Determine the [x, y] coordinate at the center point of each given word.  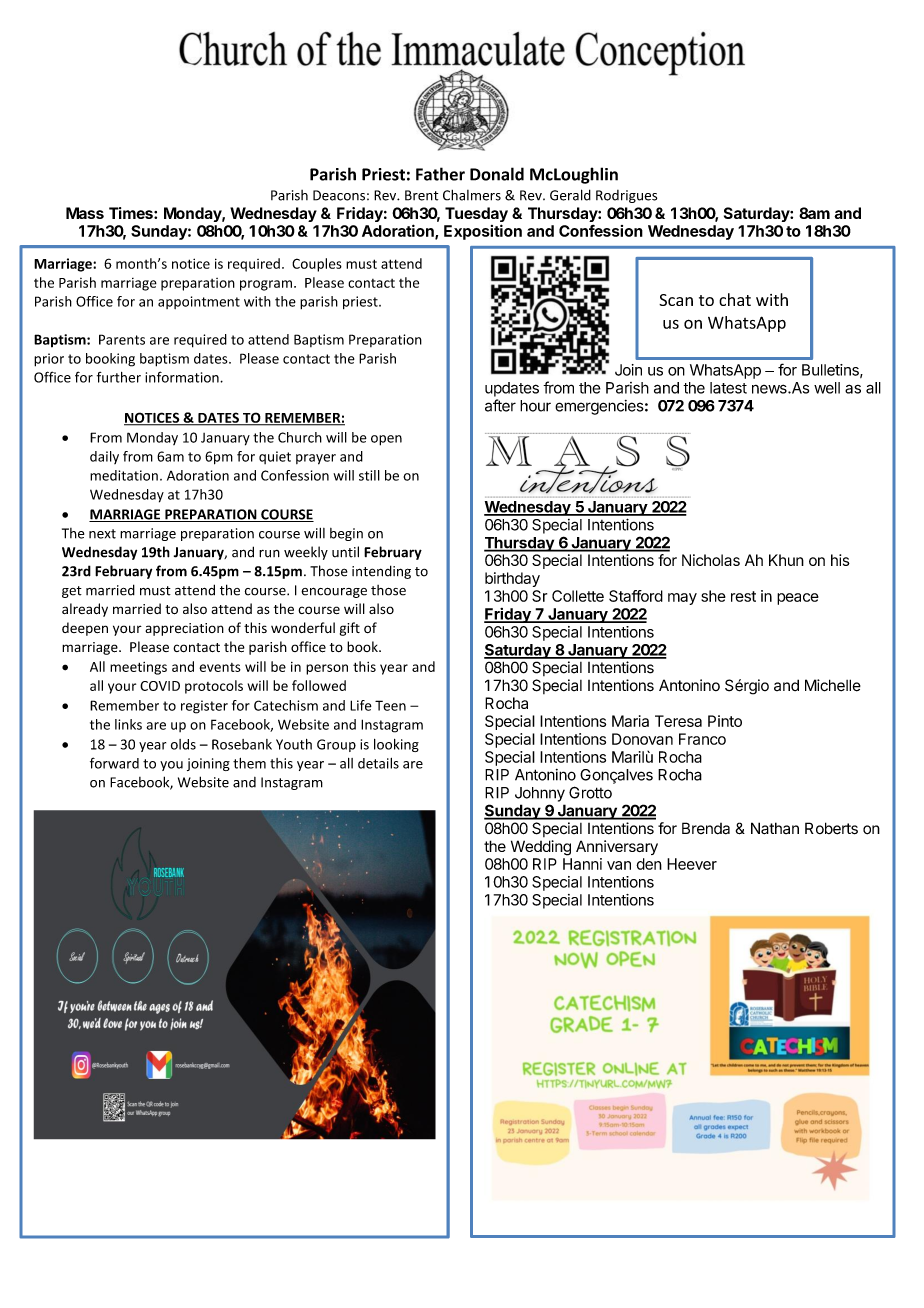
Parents [122, 339]
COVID [160, 686]
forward [114, 763]
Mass [85, 213]
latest [728, 388]
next [102, 534]
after [500, 405]
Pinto [725, 721]
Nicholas [711, 560]
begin [346, 534]
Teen [390, 705]
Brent [421, 195]
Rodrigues [626, 196]
